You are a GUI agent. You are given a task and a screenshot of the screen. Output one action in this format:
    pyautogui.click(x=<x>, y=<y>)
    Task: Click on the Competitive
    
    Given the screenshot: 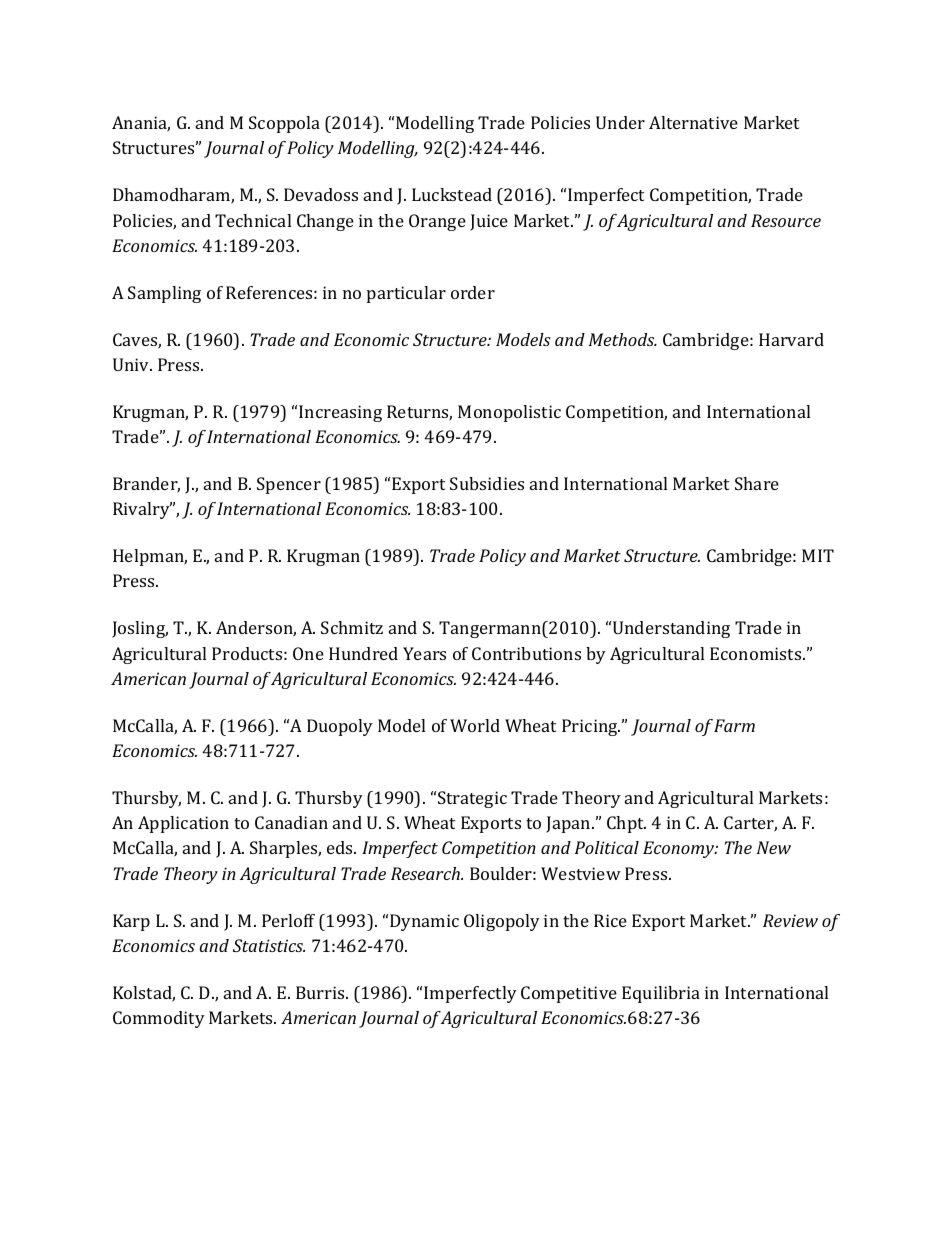 What is the action you would take?
    pyautogui.click(x=569, y=994)
